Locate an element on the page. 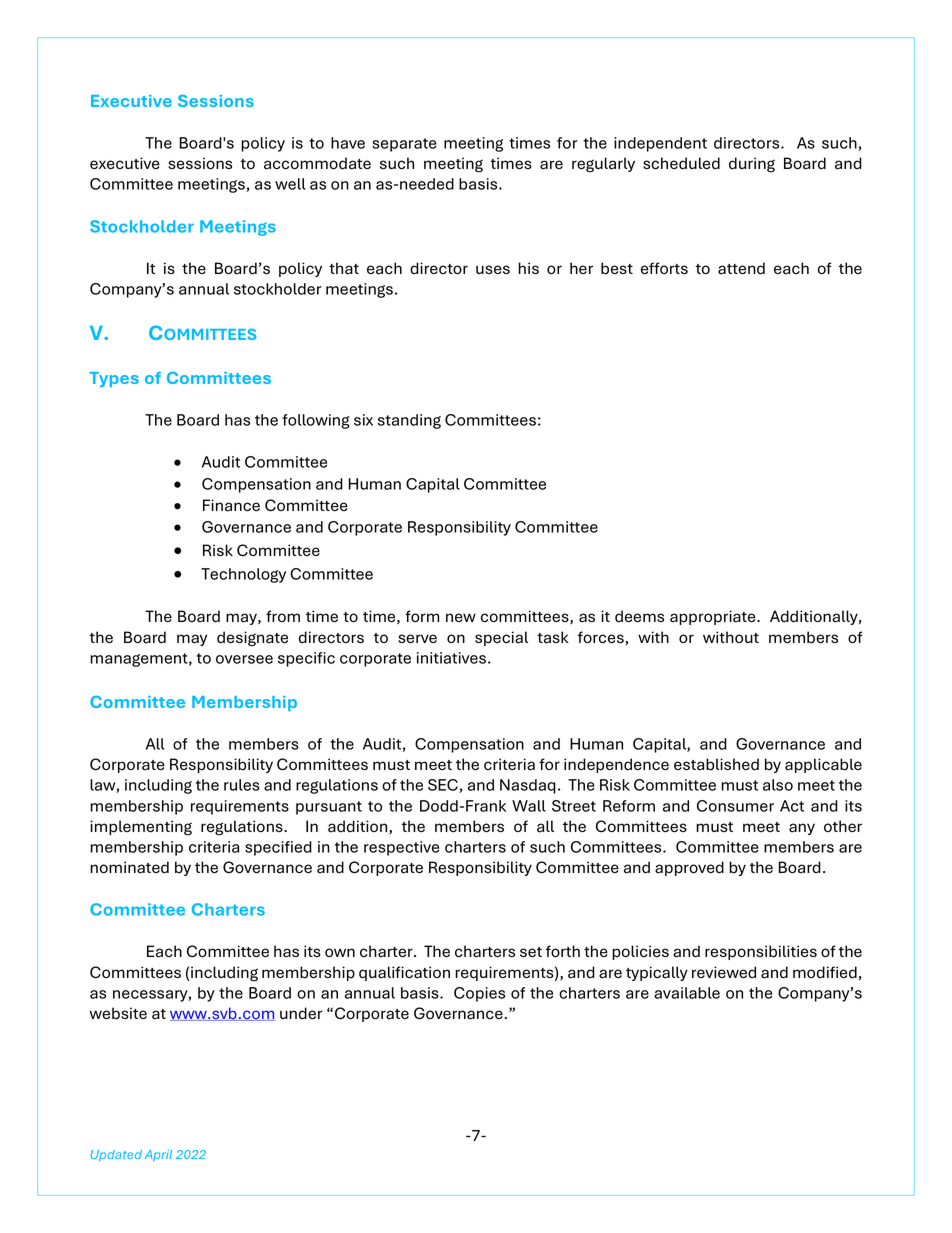 Image resolution: width=952 pixels, height=1233 pixels. April is located at coordinates (158, 1155).
